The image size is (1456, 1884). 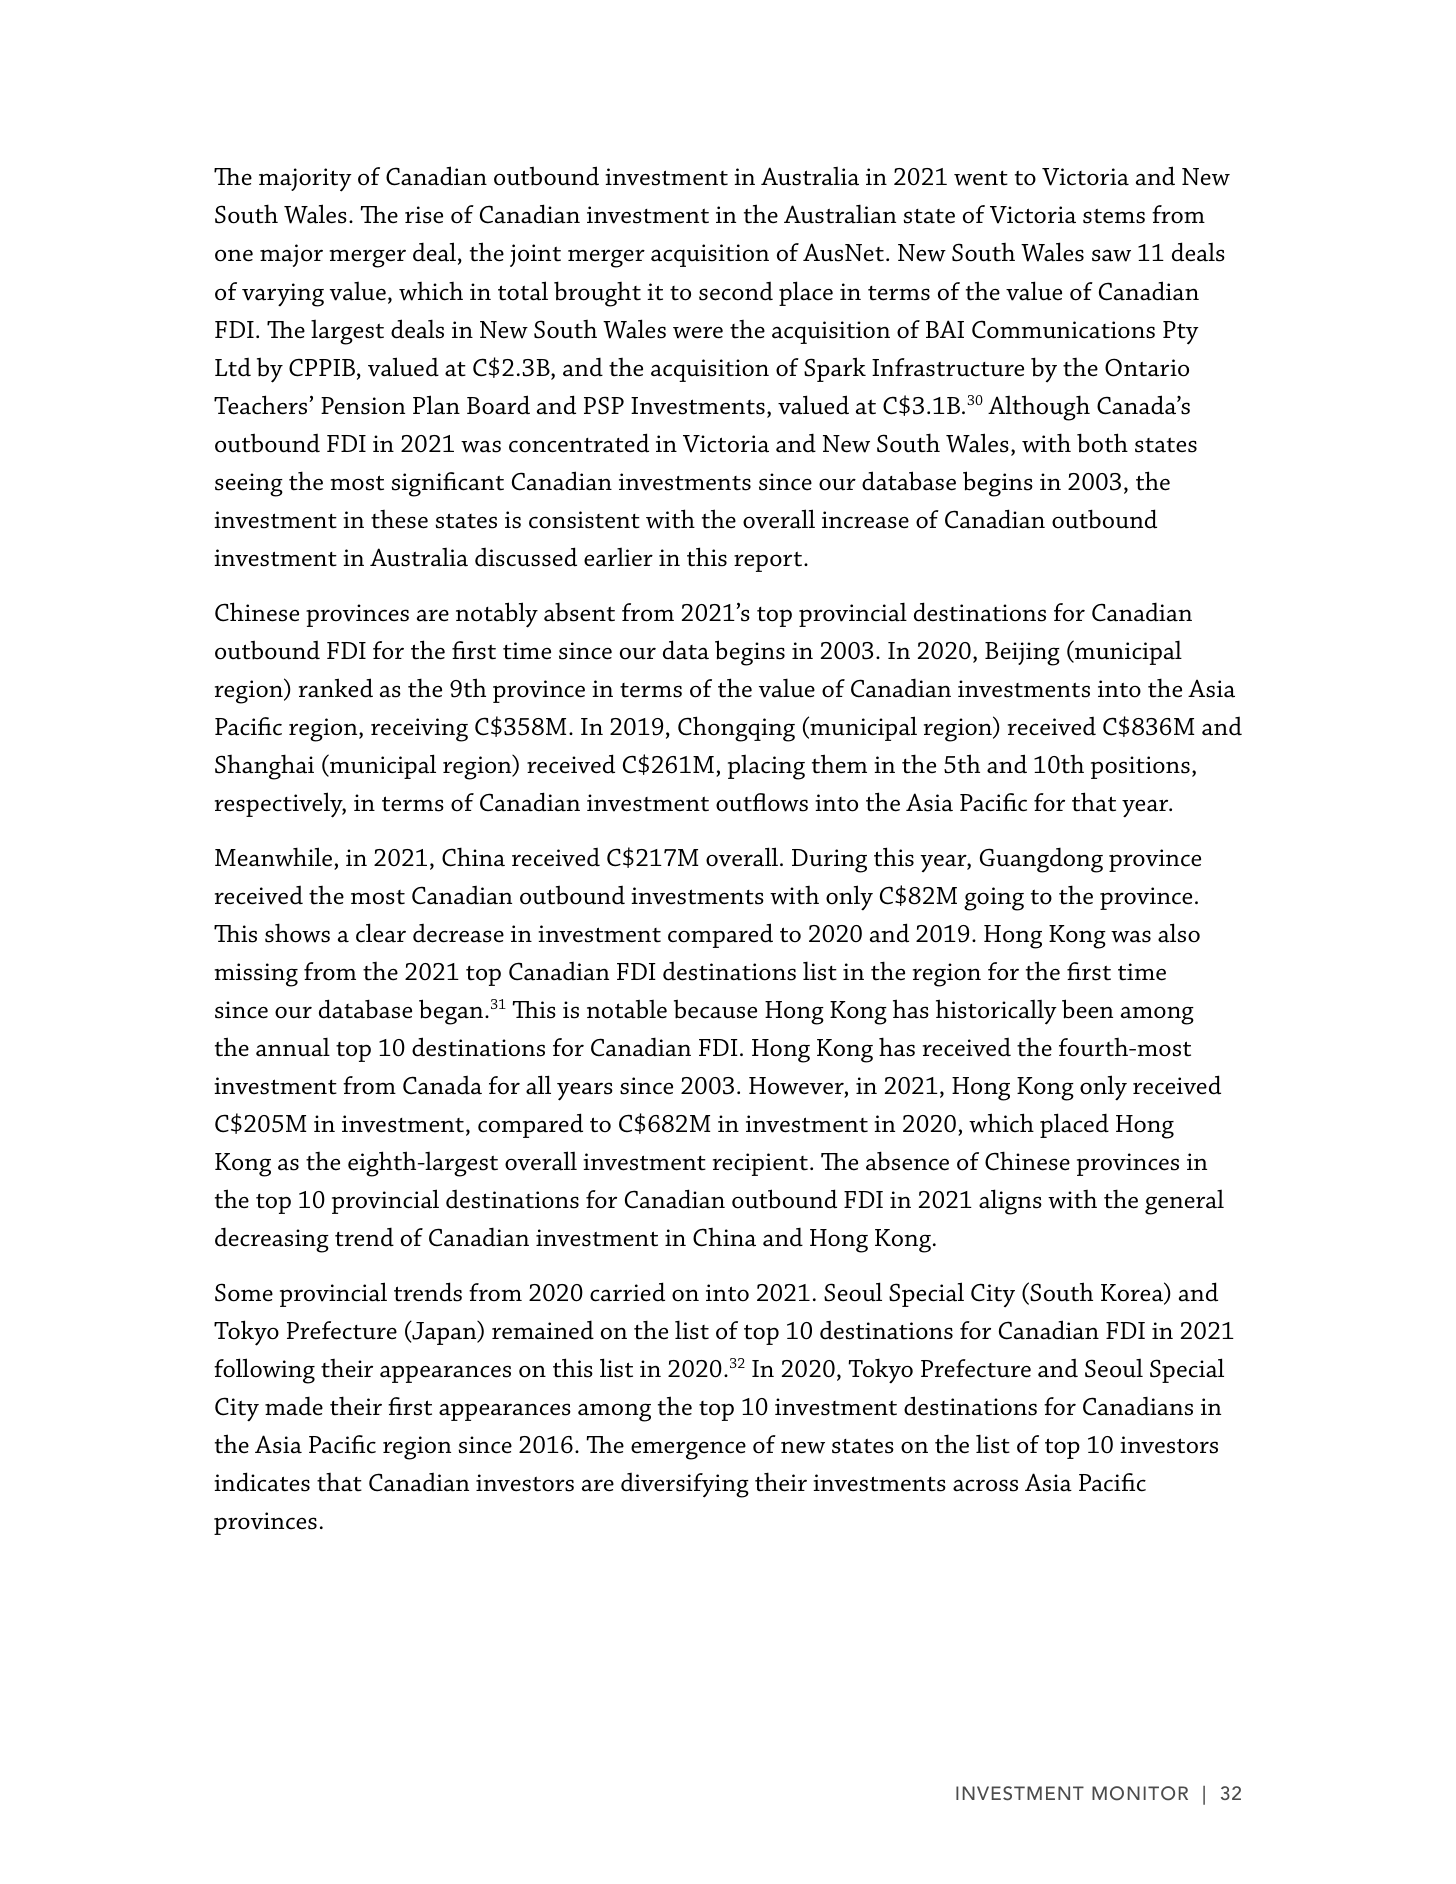 I want to click on clear, so click(x=381, y=933).
